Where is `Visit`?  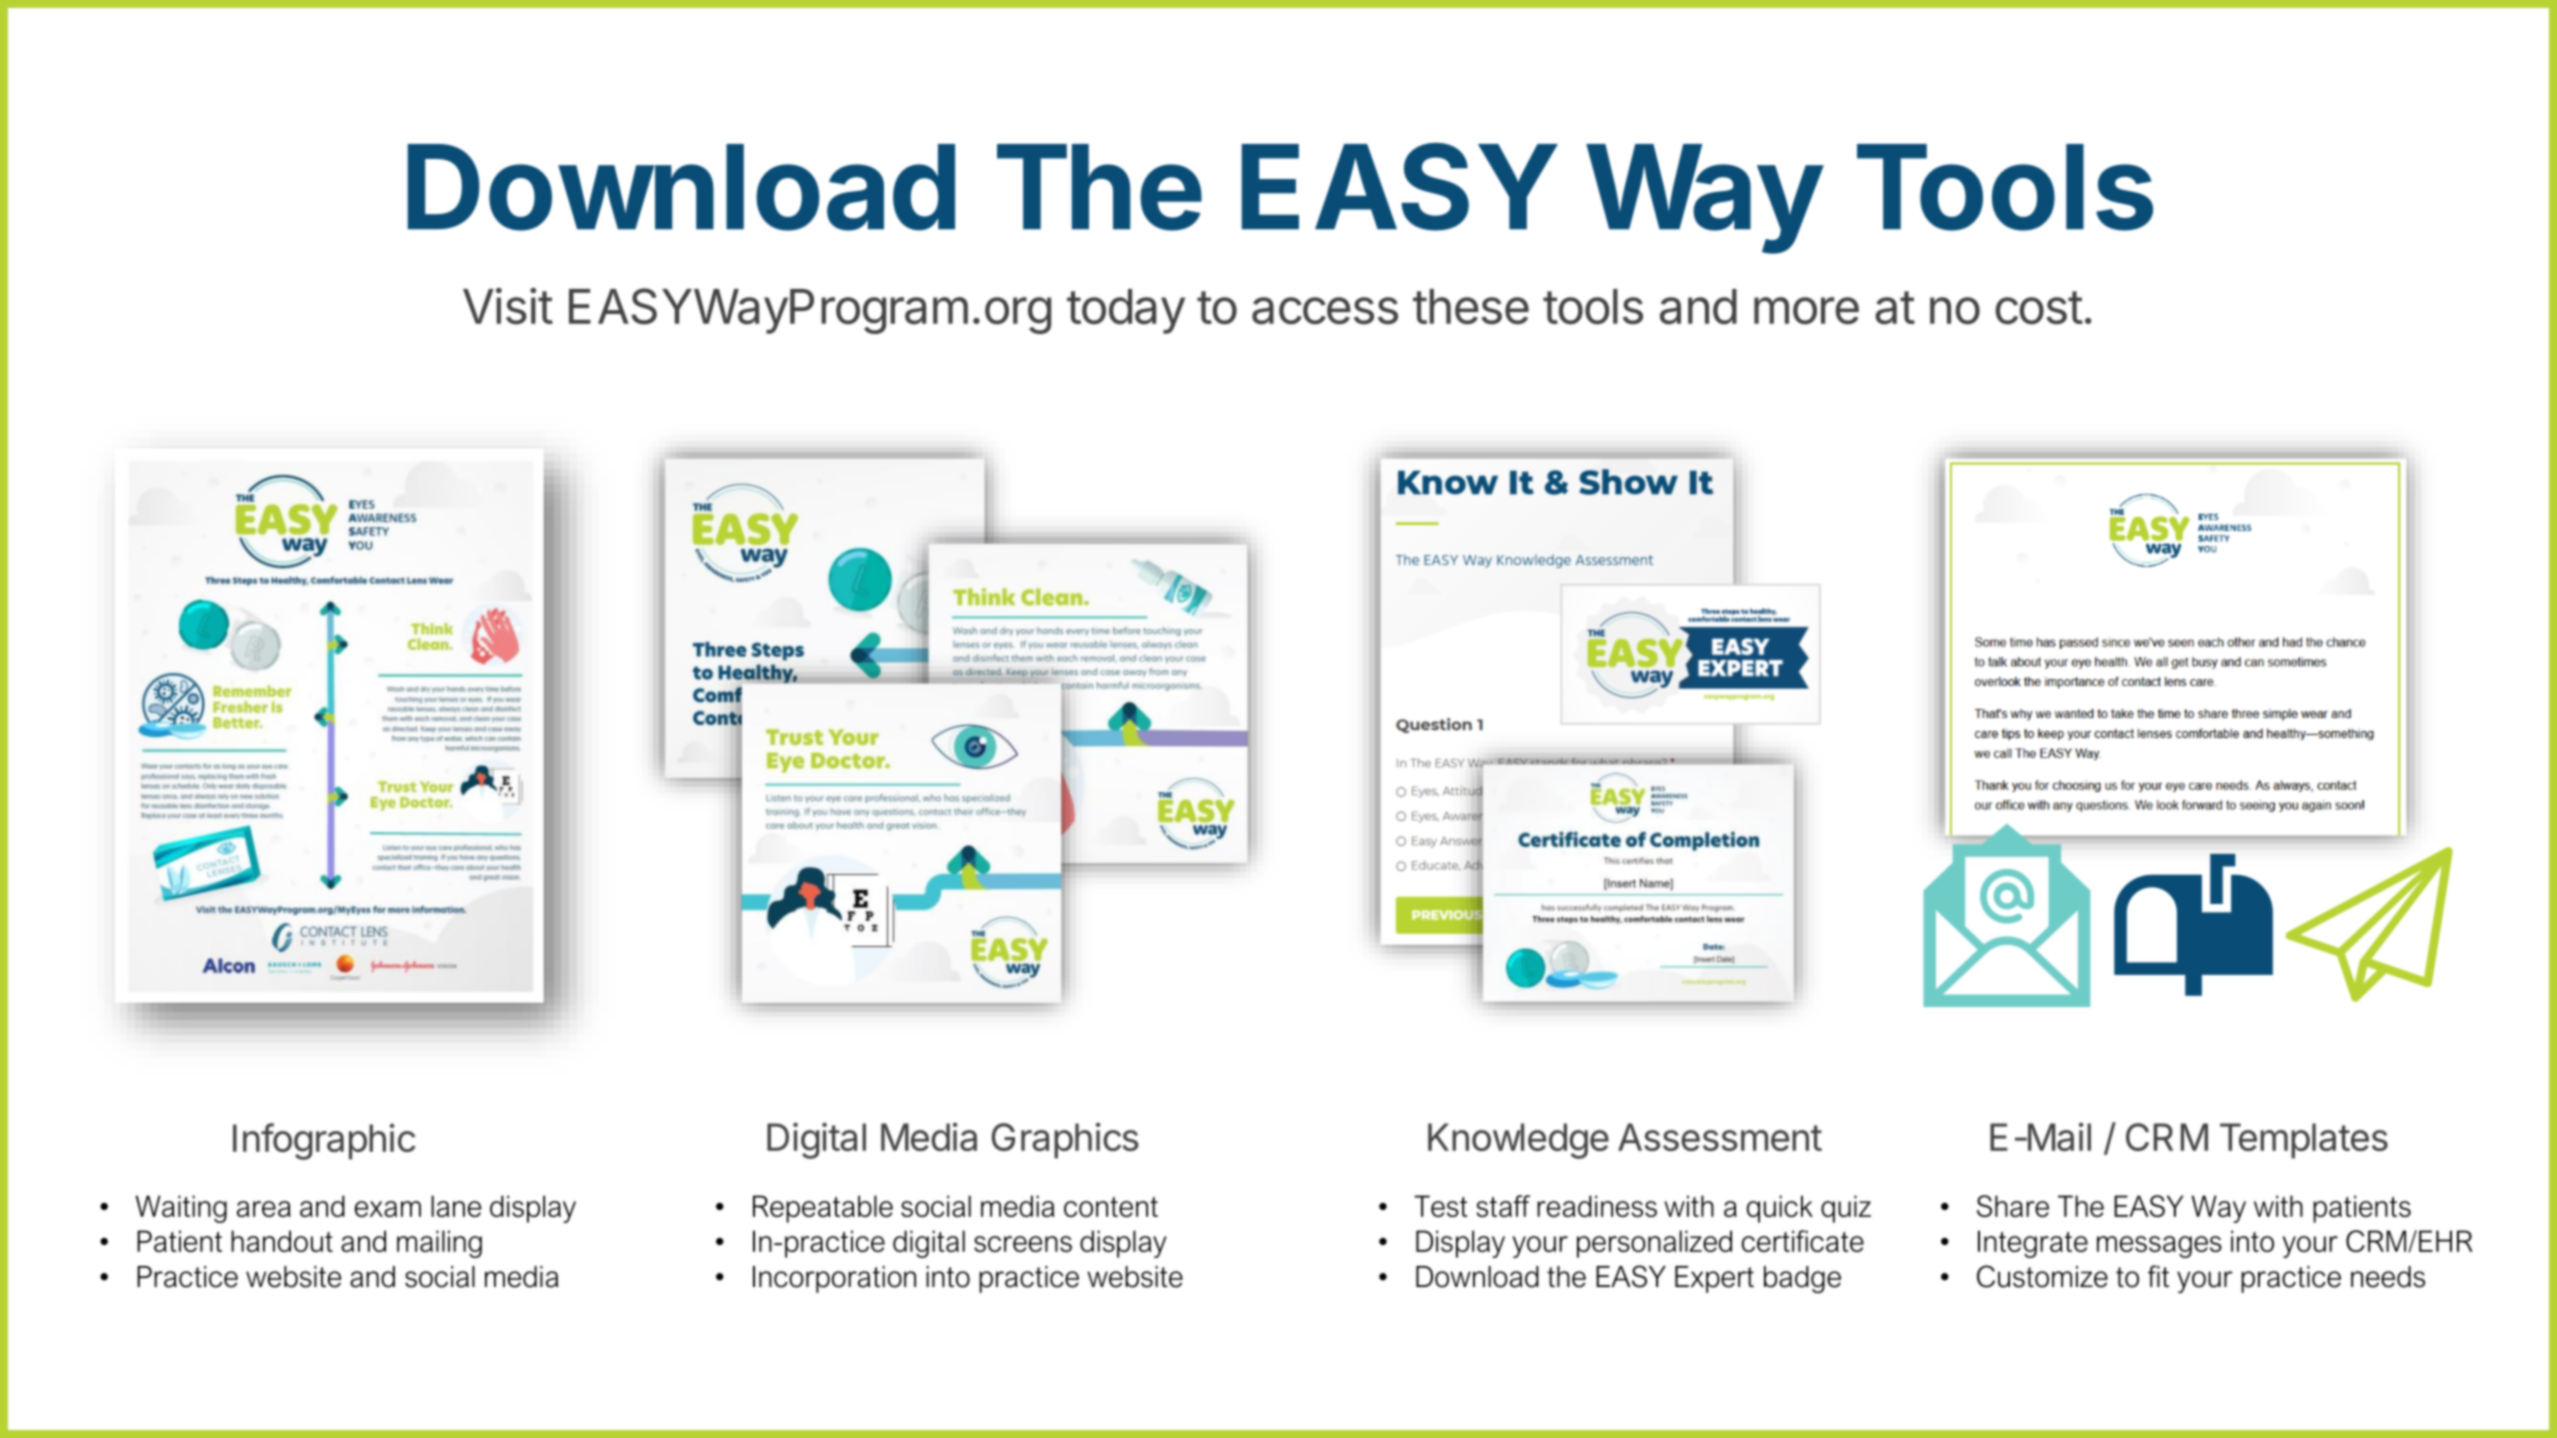
Visit is located at coordinates (508, 306).
